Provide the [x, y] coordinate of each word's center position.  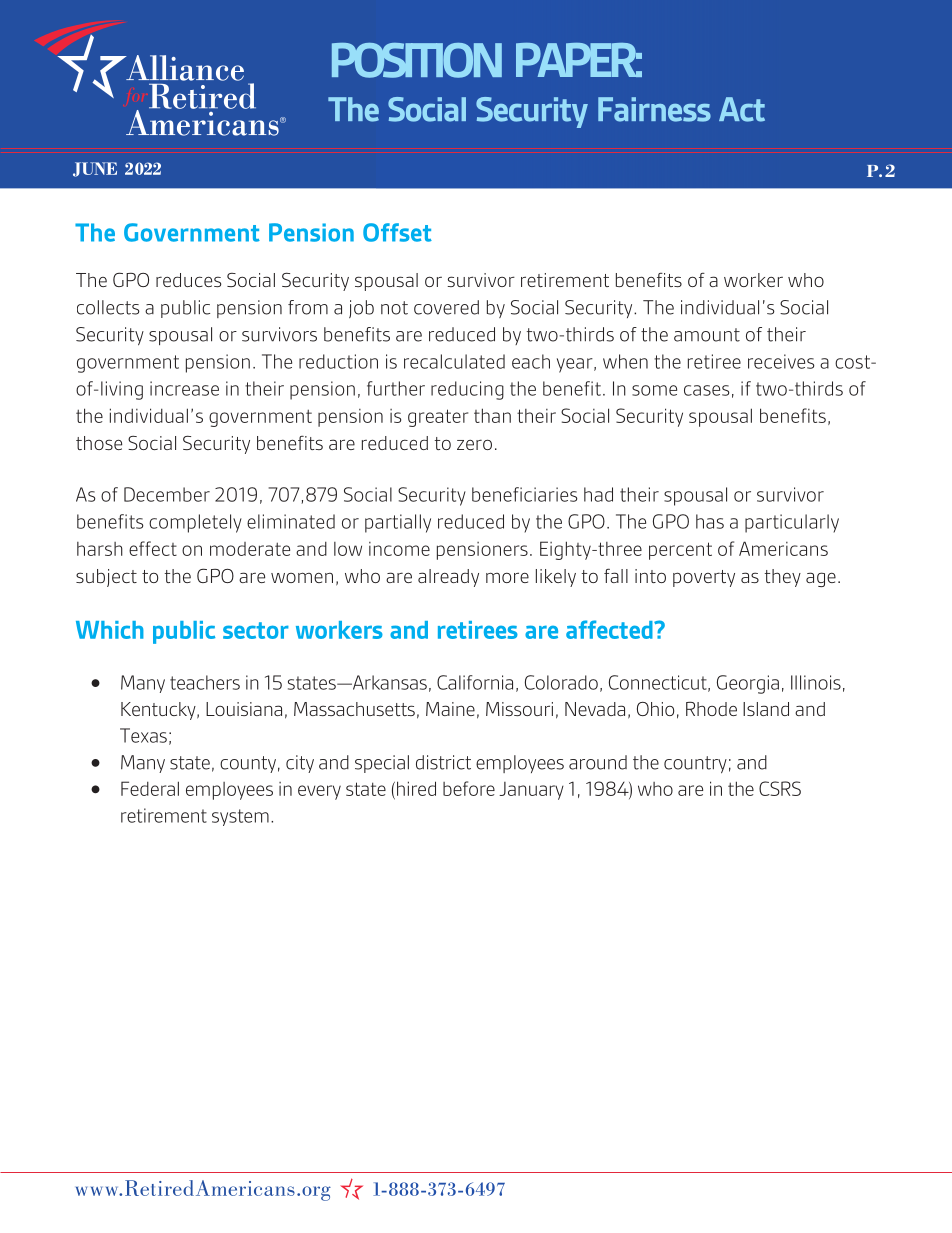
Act [742, 109]
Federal [150, 788]
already [448, 578]
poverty [704, 578]
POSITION [417, 60]
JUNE [95, 169]
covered [446, 307]
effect [153, 548]
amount [707, 335]
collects [108, 307]
